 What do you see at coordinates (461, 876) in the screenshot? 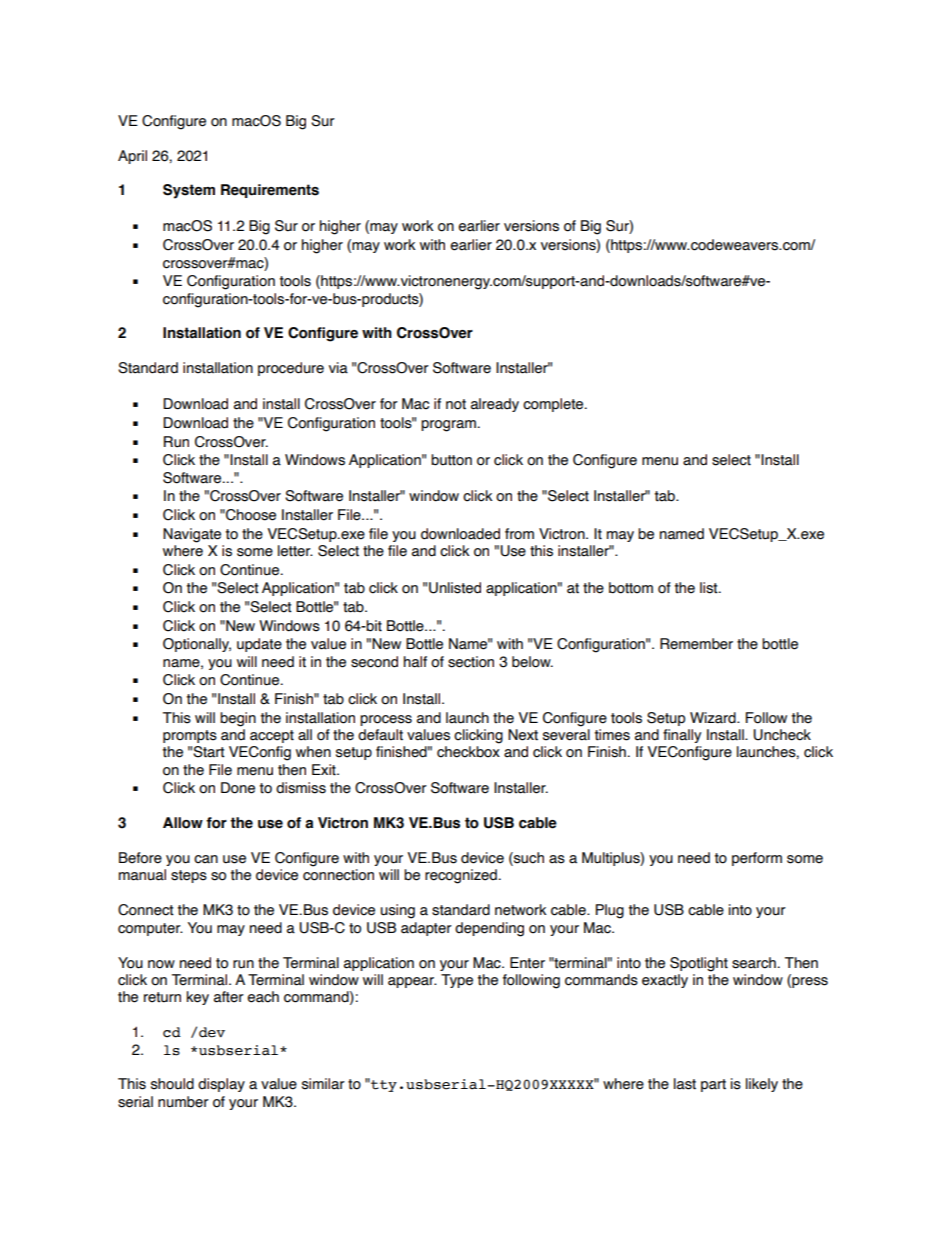
I see `recognized` at bounding box center [461, 876].
